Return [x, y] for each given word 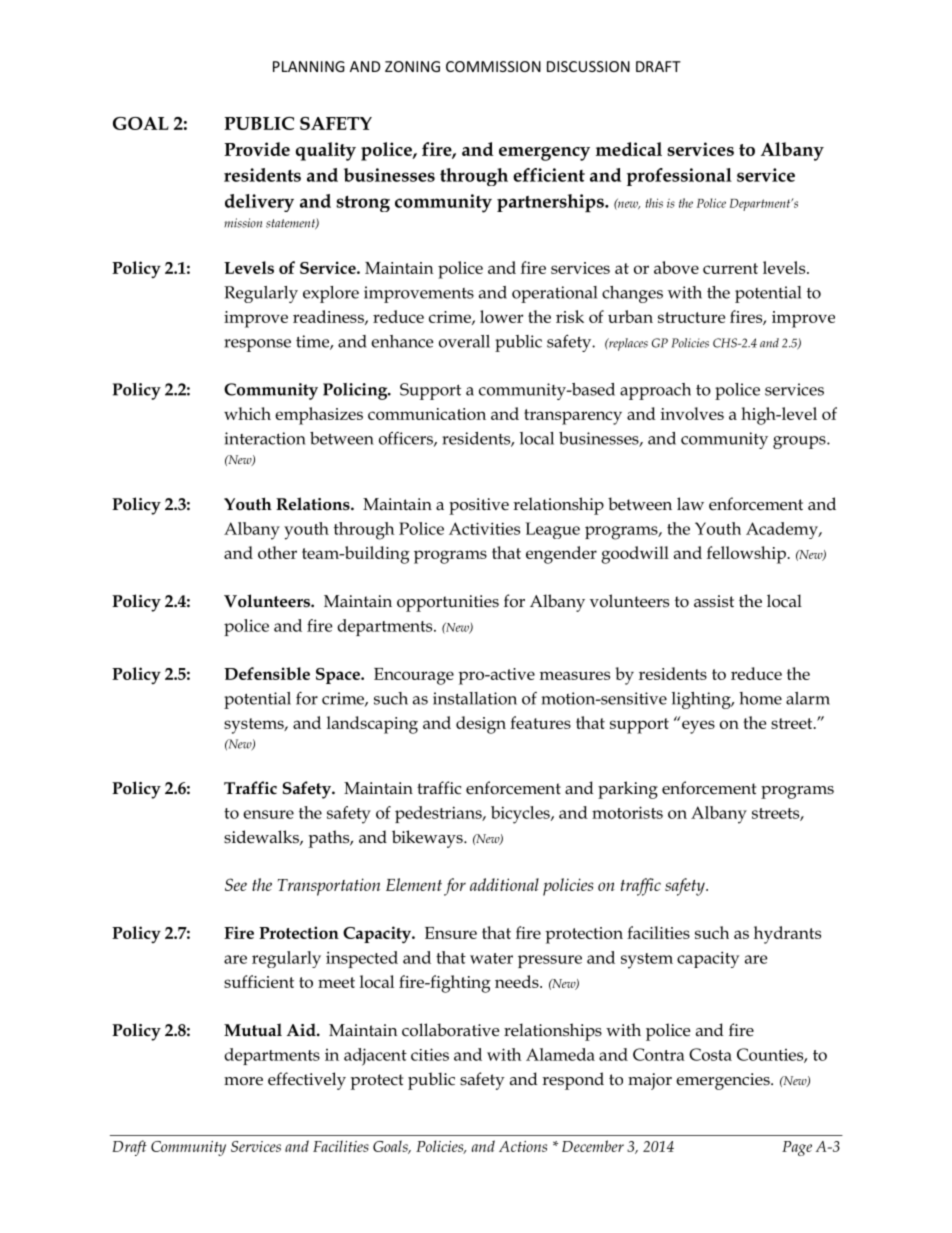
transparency [573, 417]
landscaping [372, 725]
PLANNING [309, 66]
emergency [544, 154]
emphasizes [319, 416]
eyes [698, 727]
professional [679, 177]
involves [692, 413]
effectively [307, 1081]
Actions [523, 1146]
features [540, 722]
